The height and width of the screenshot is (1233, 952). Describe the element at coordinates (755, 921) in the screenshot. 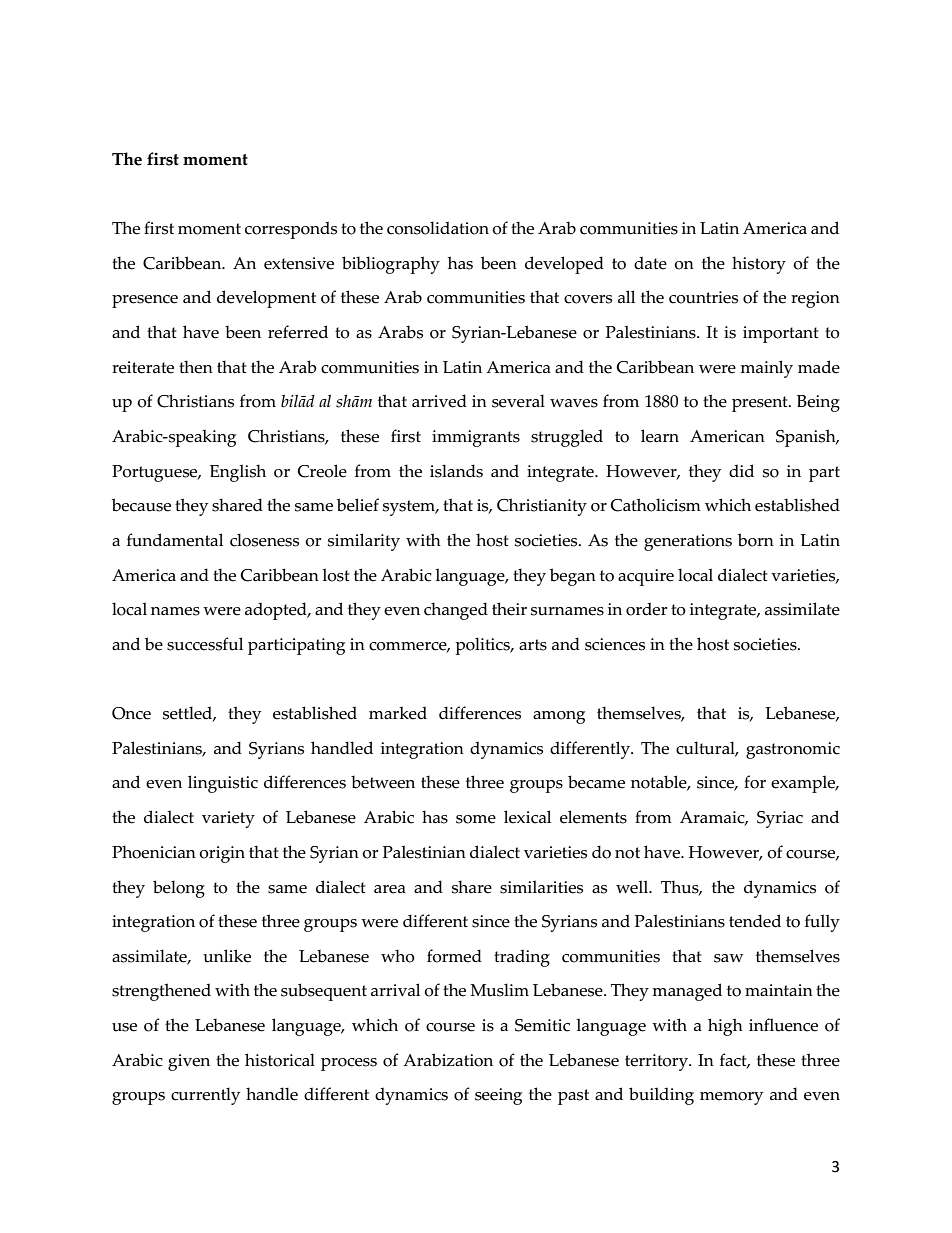

I see `tended` at that location.
